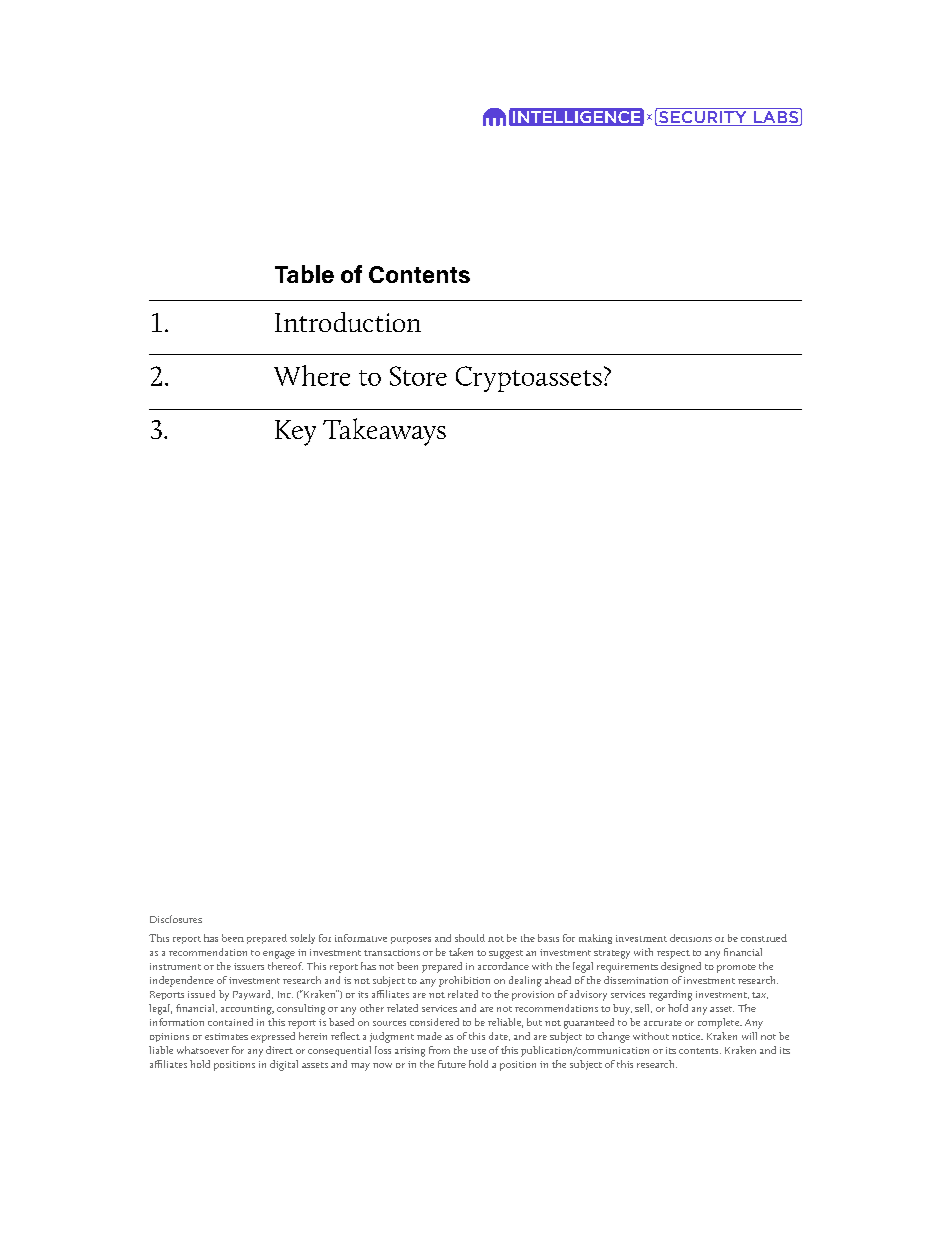  Describe the element at coordinates (226, 1036) in the screenshot. I see `estimates` at that location.
